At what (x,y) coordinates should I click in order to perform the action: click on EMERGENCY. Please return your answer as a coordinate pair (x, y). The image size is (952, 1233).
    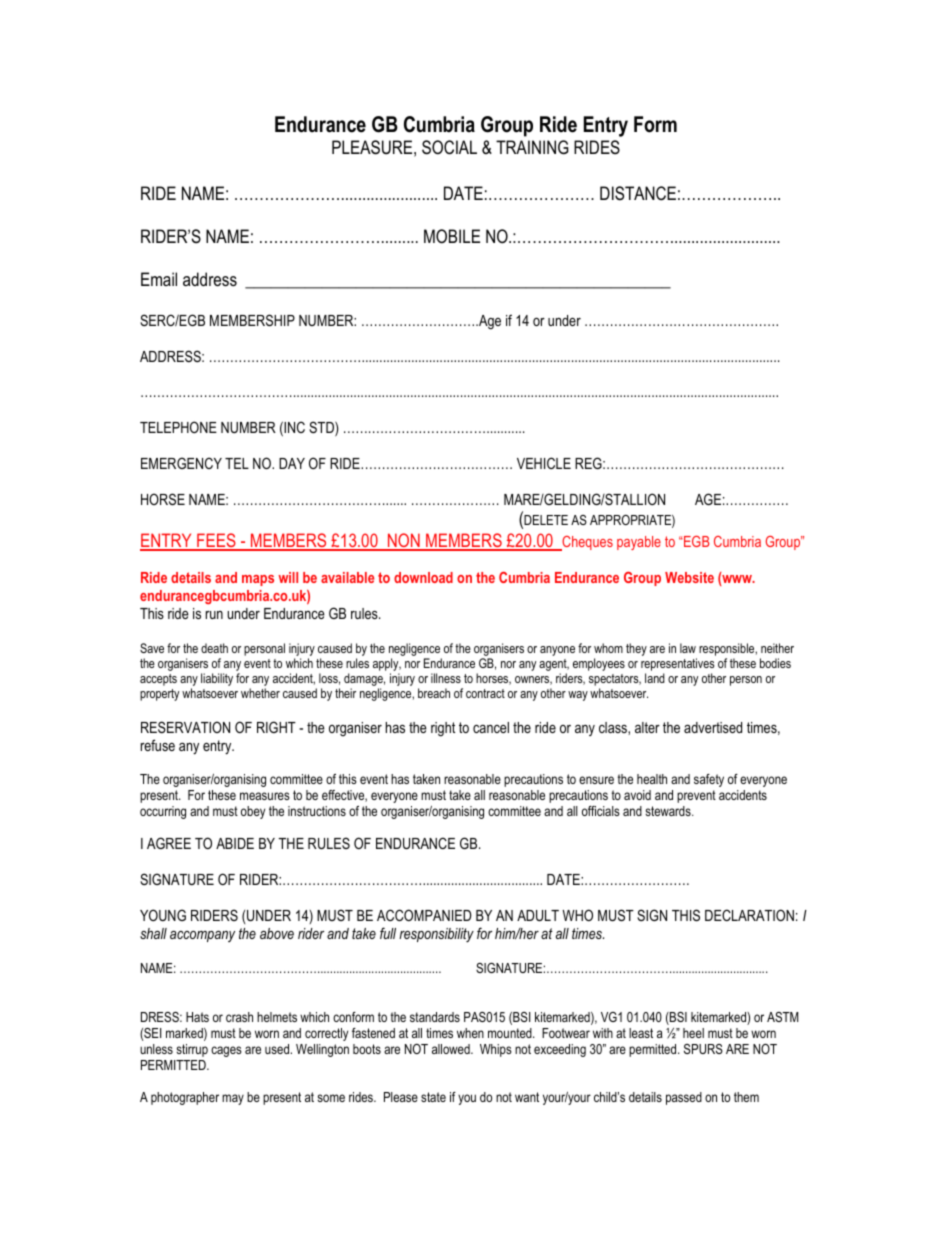
    Looking at the image, I should click on (181, 463).
